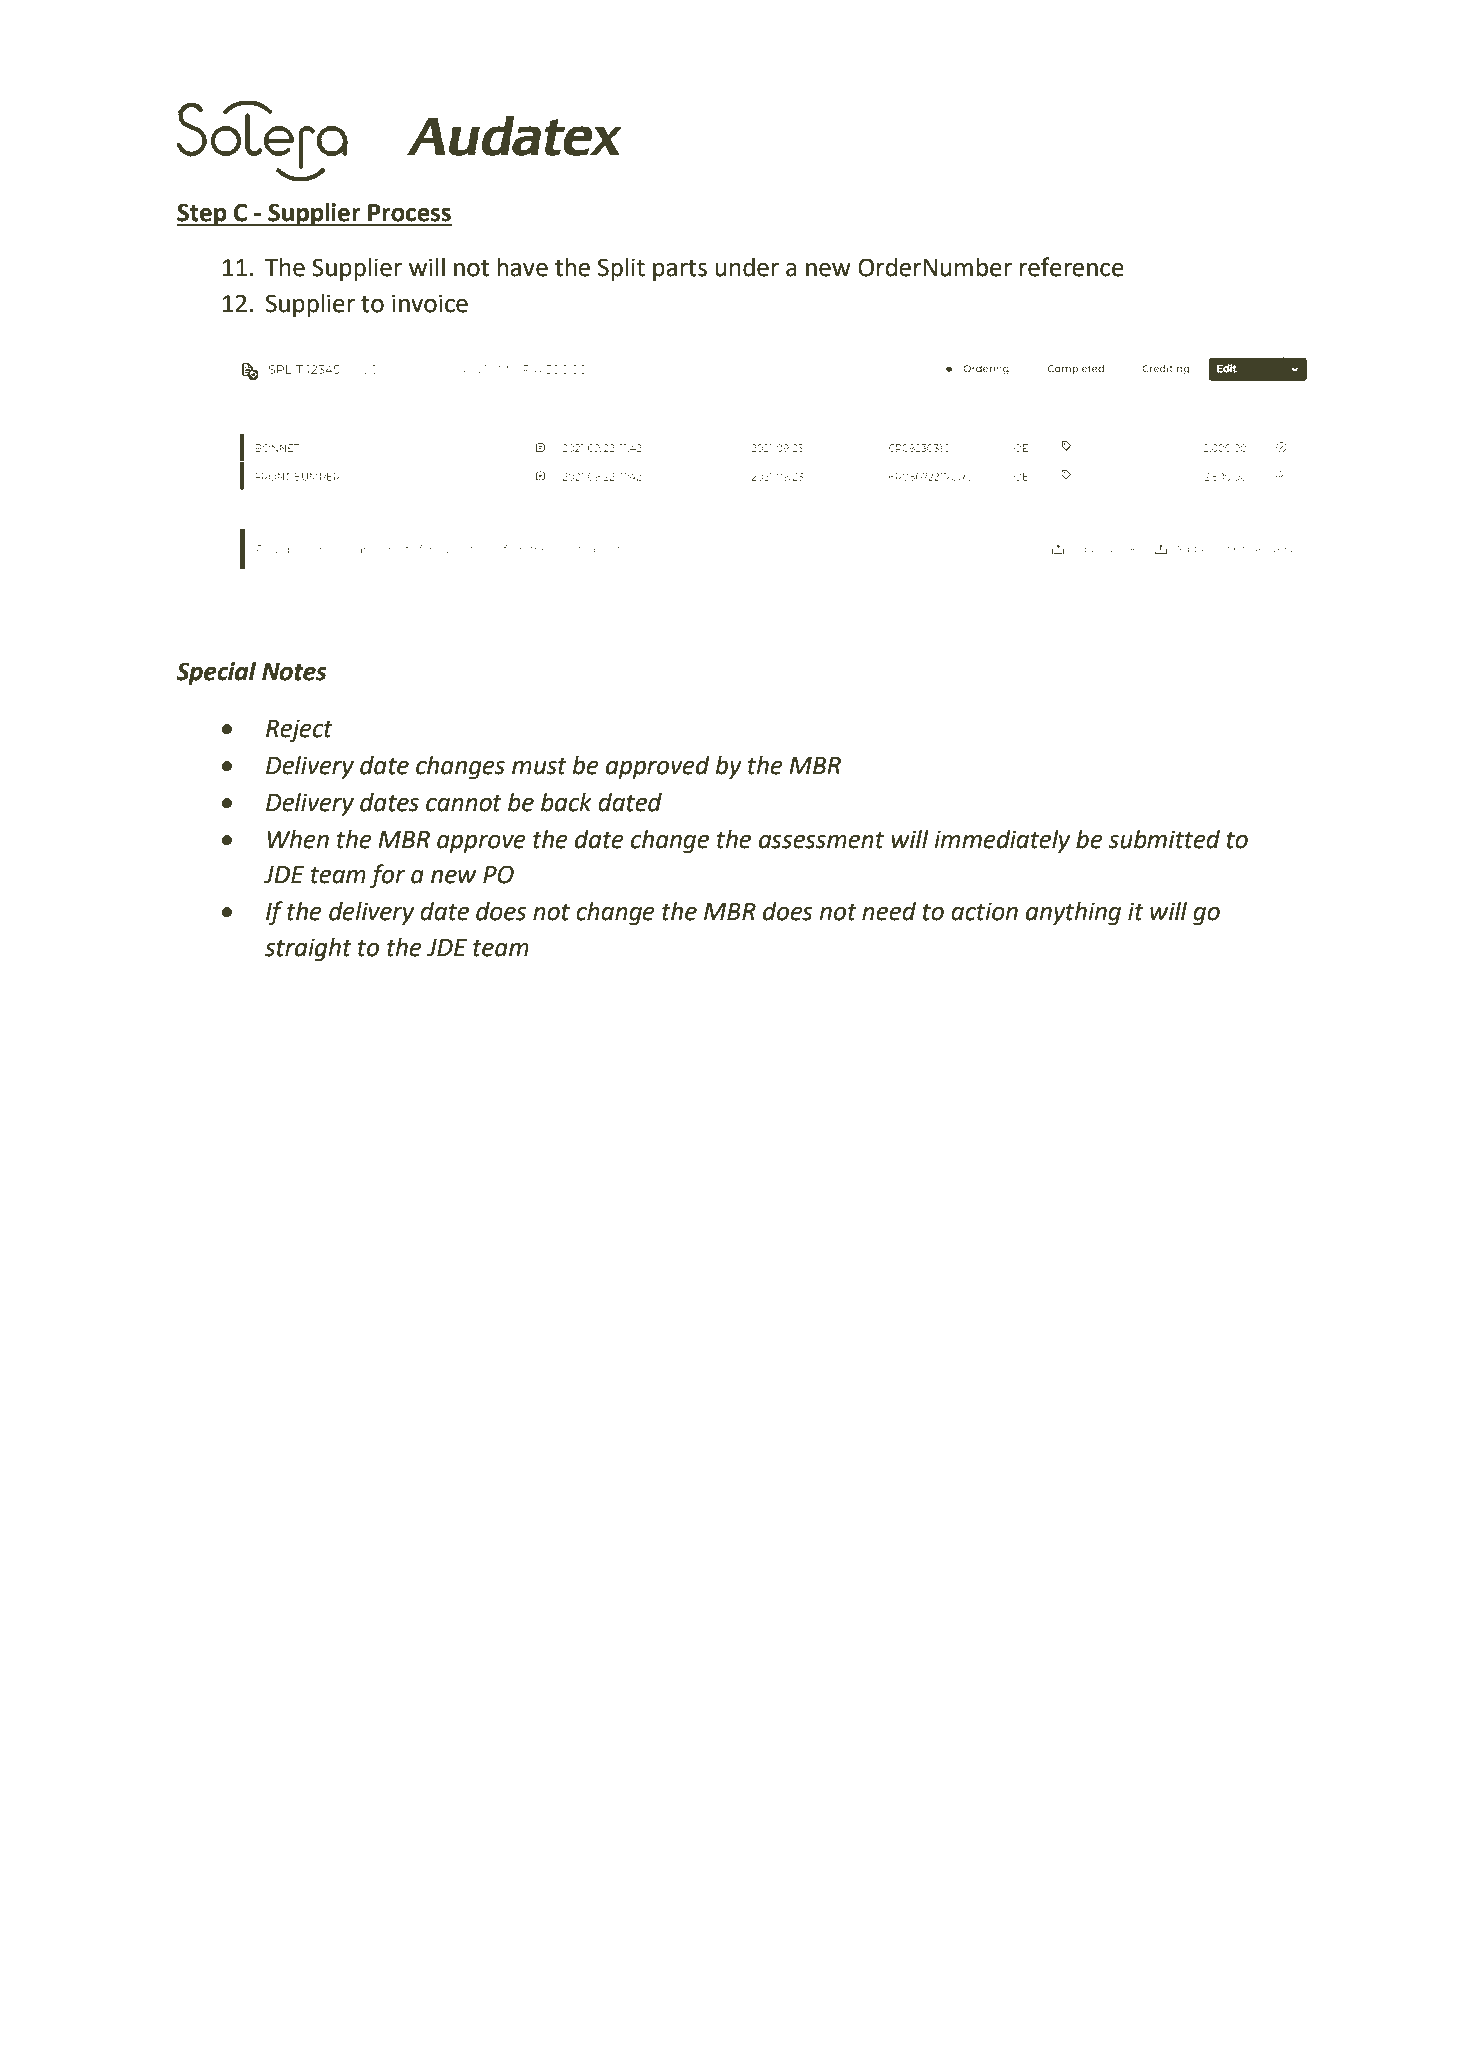 Image resolution: width=1461 pixels, height=2066 pixels. I want to click on Notes, so click(294, 672).
